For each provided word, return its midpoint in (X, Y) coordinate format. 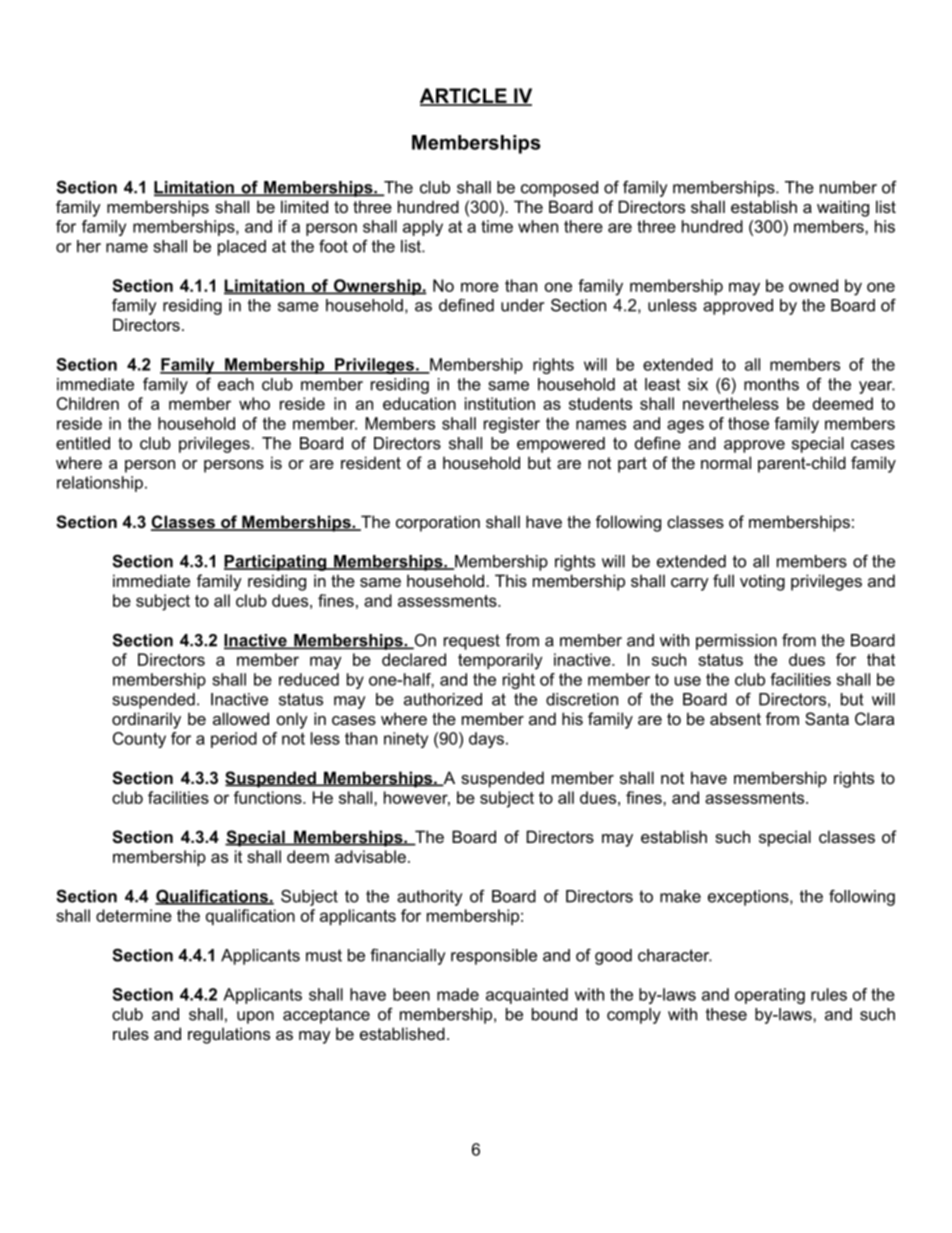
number (848, 187)
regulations (229, 1035)
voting (762, 582)
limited (304, 206)
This (511, 580)
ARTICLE (464, 97)
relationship (100, 484)
